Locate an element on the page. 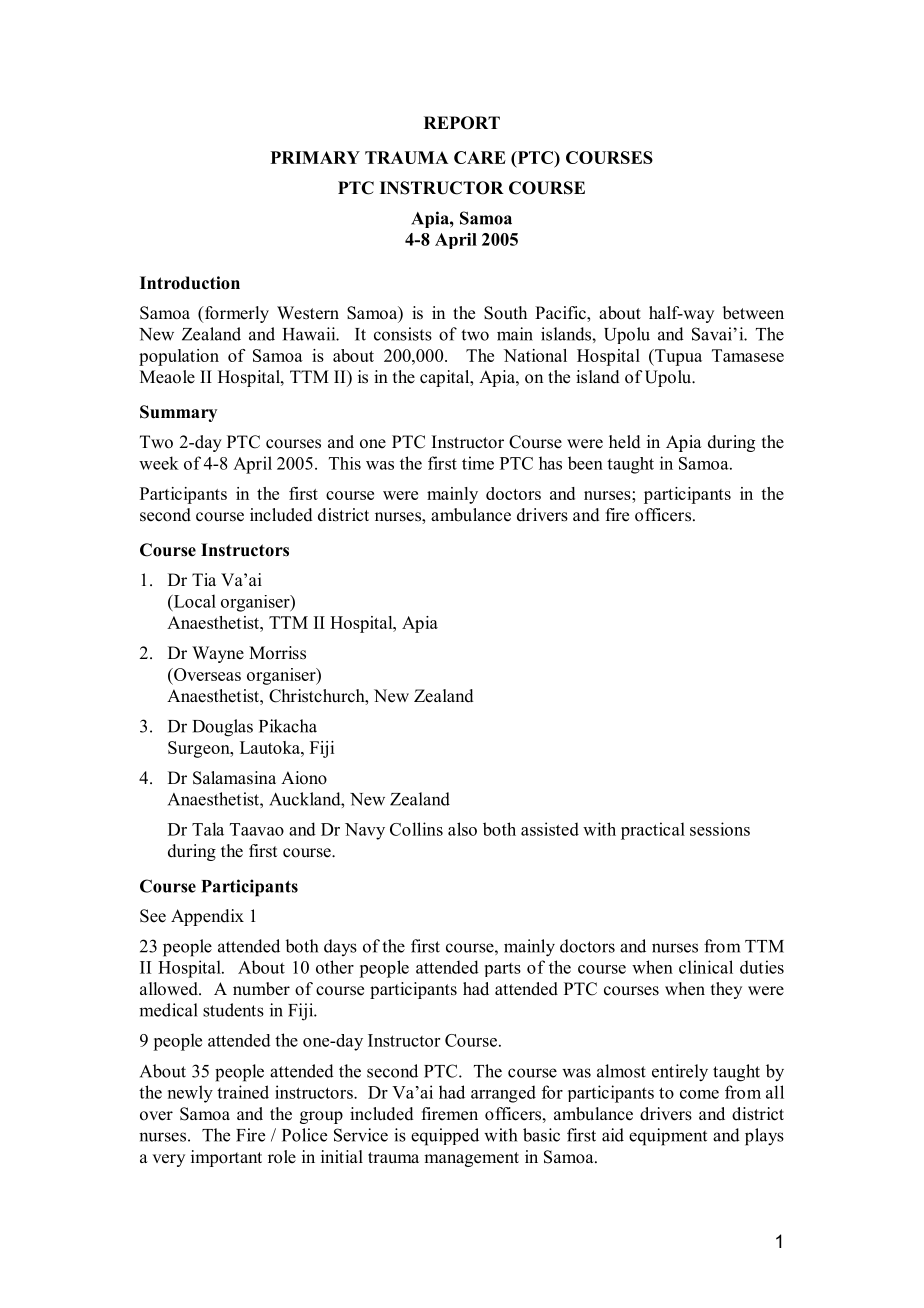 This image has height=1308, width=924. sessions is located at coordinates (720, 829).
